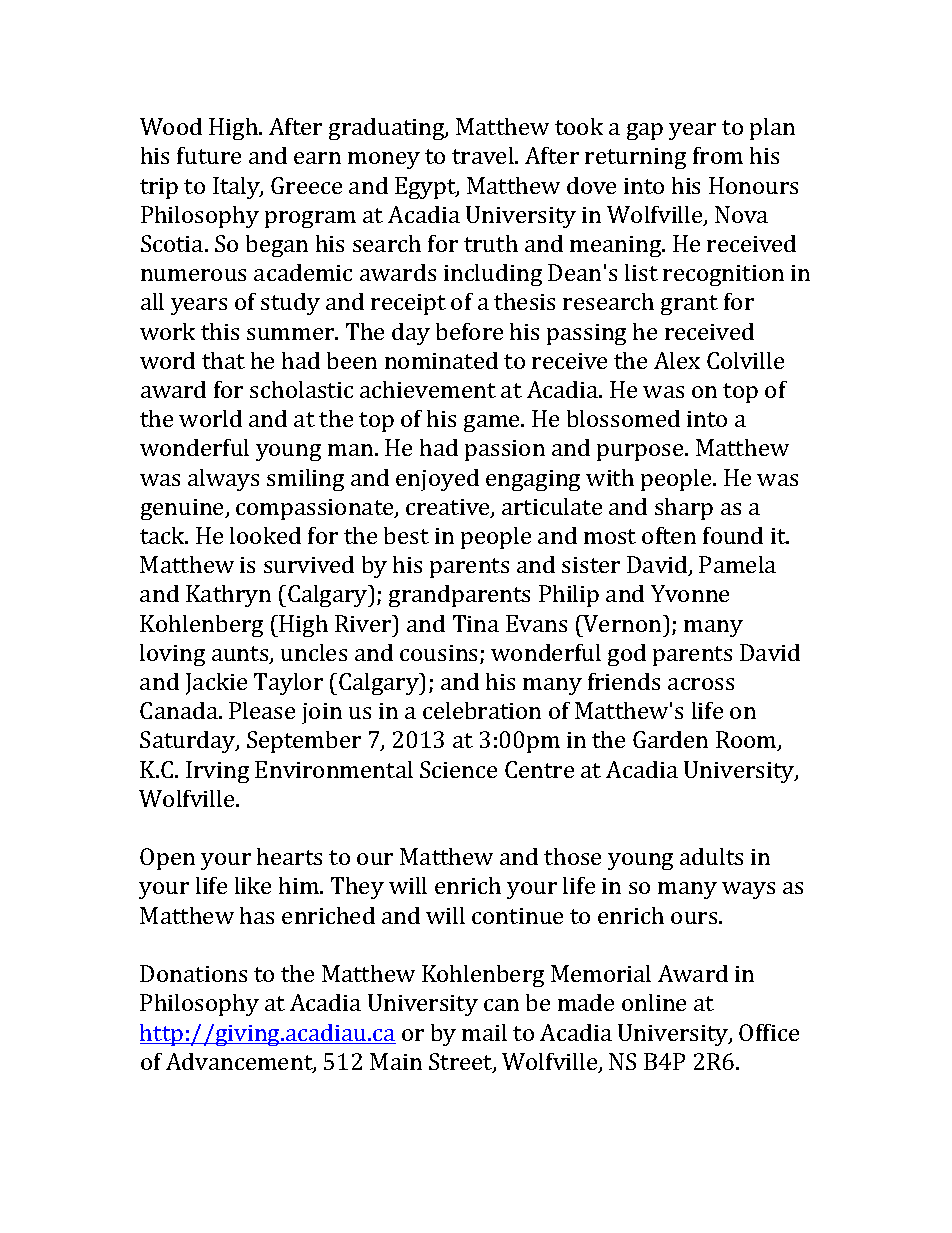  What do you see at coordinates (654, 1002) in the screenshot?
I see `online` at bounding box center [654, 1002].
